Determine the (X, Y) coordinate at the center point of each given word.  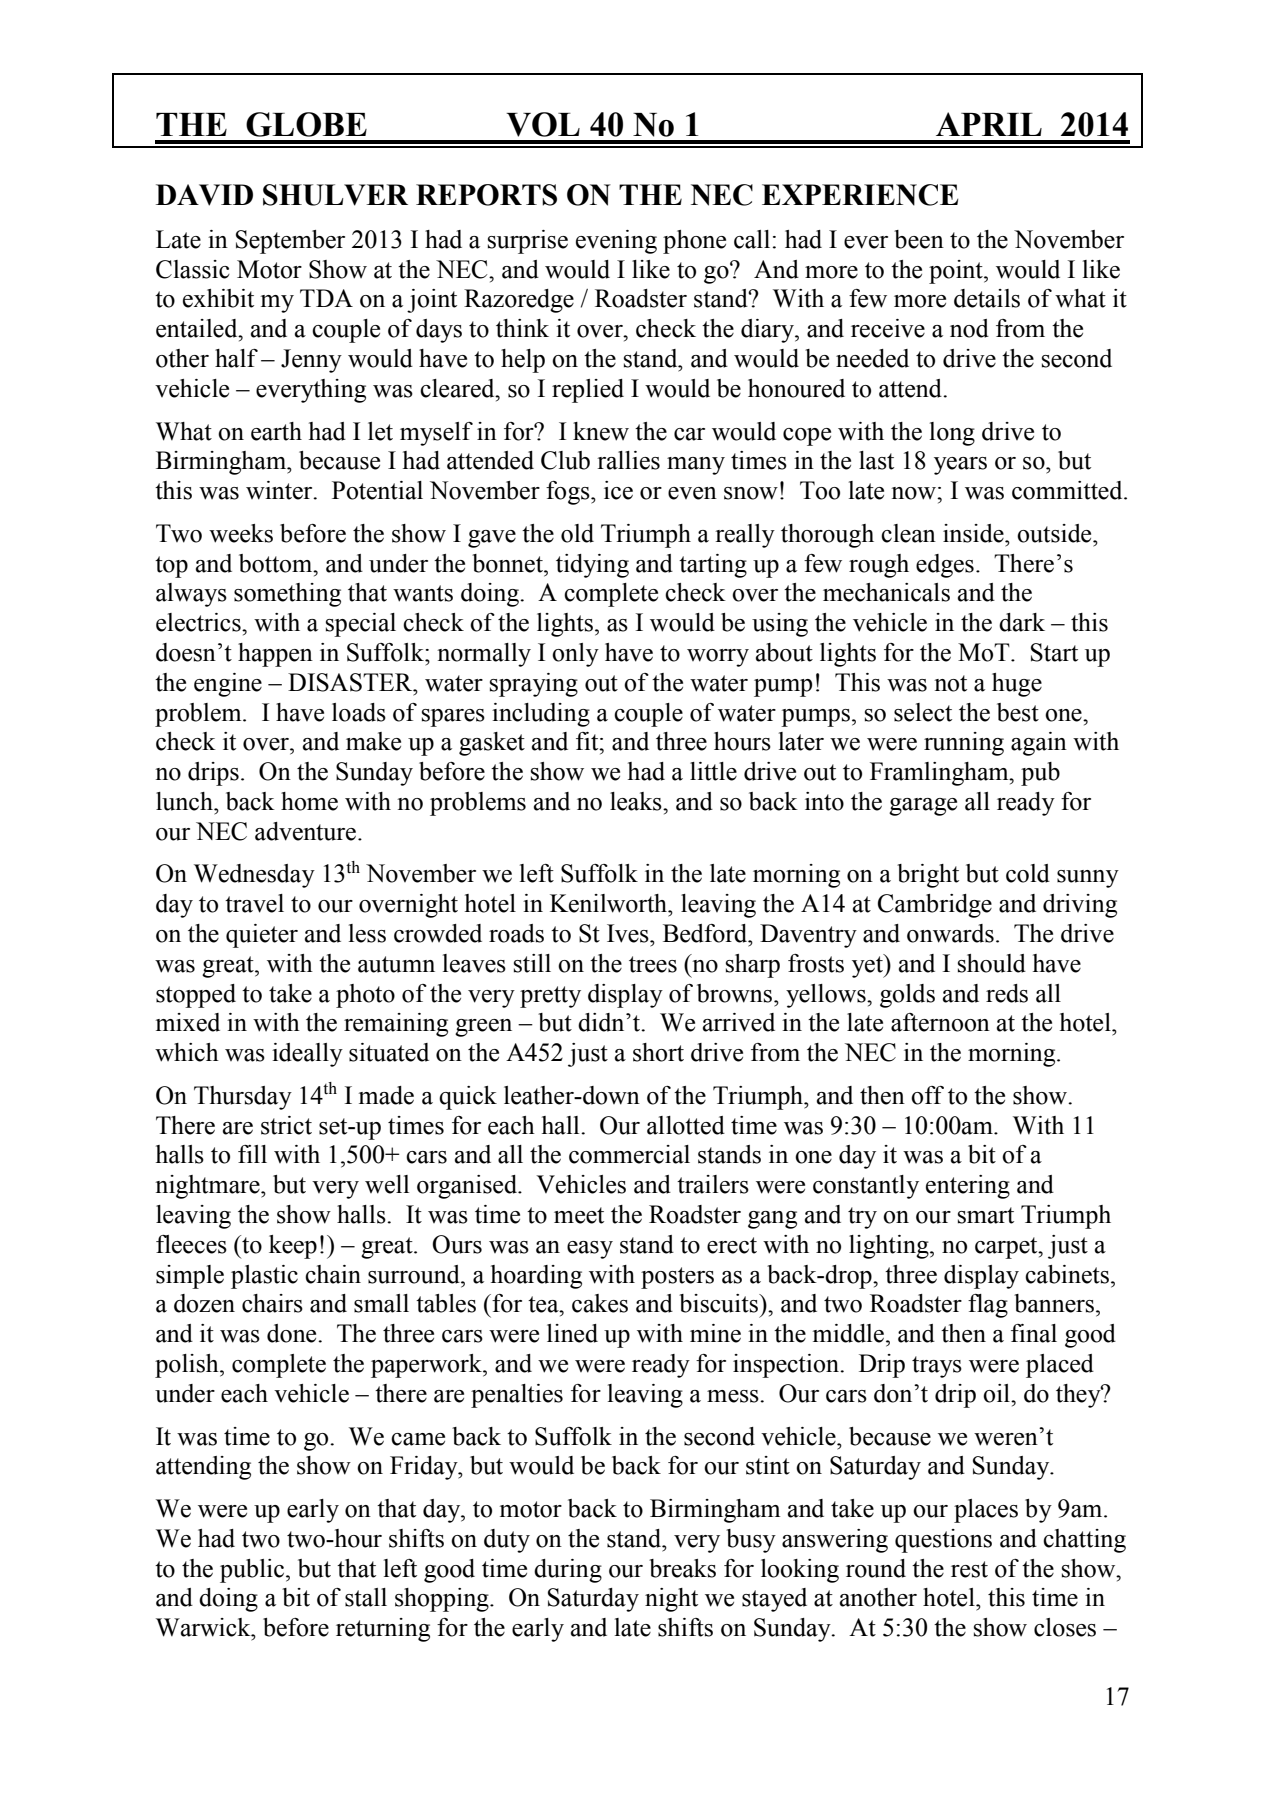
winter (280, 490)
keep (293, 1247)
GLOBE (306, 124)
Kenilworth (610, 903)
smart (986, 1215)
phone (694, 242)
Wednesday (254, 876)
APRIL (989, 124)
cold (1028, 873)
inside (974, 533)
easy (590, 1250)
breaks (682, 1568)
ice (618, 490)
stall (366, 1597)
